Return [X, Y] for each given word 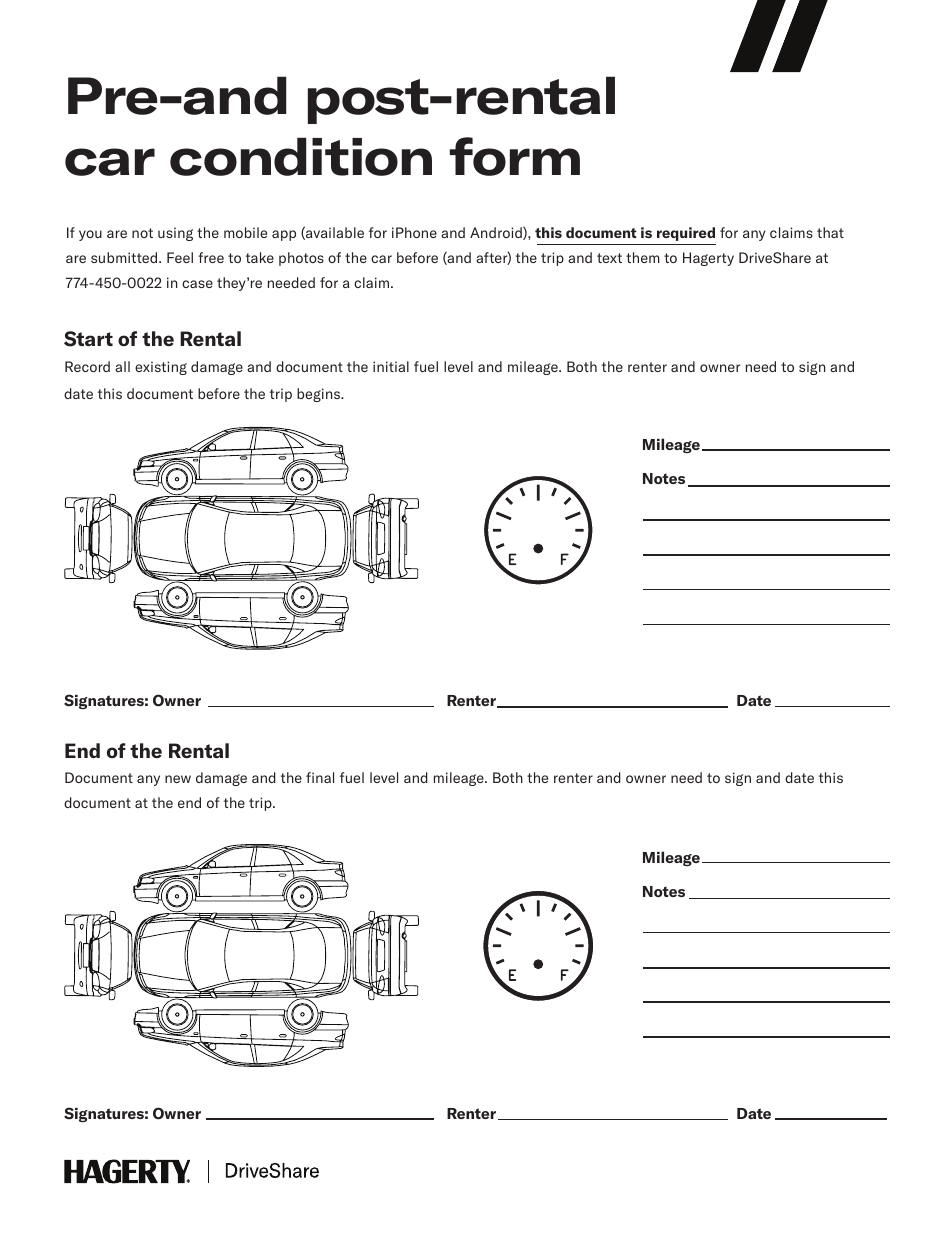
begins [320, 395]
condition [301, 156]
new [178, 779]
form [515, 156]
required [686, 234]
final [320, 777]
